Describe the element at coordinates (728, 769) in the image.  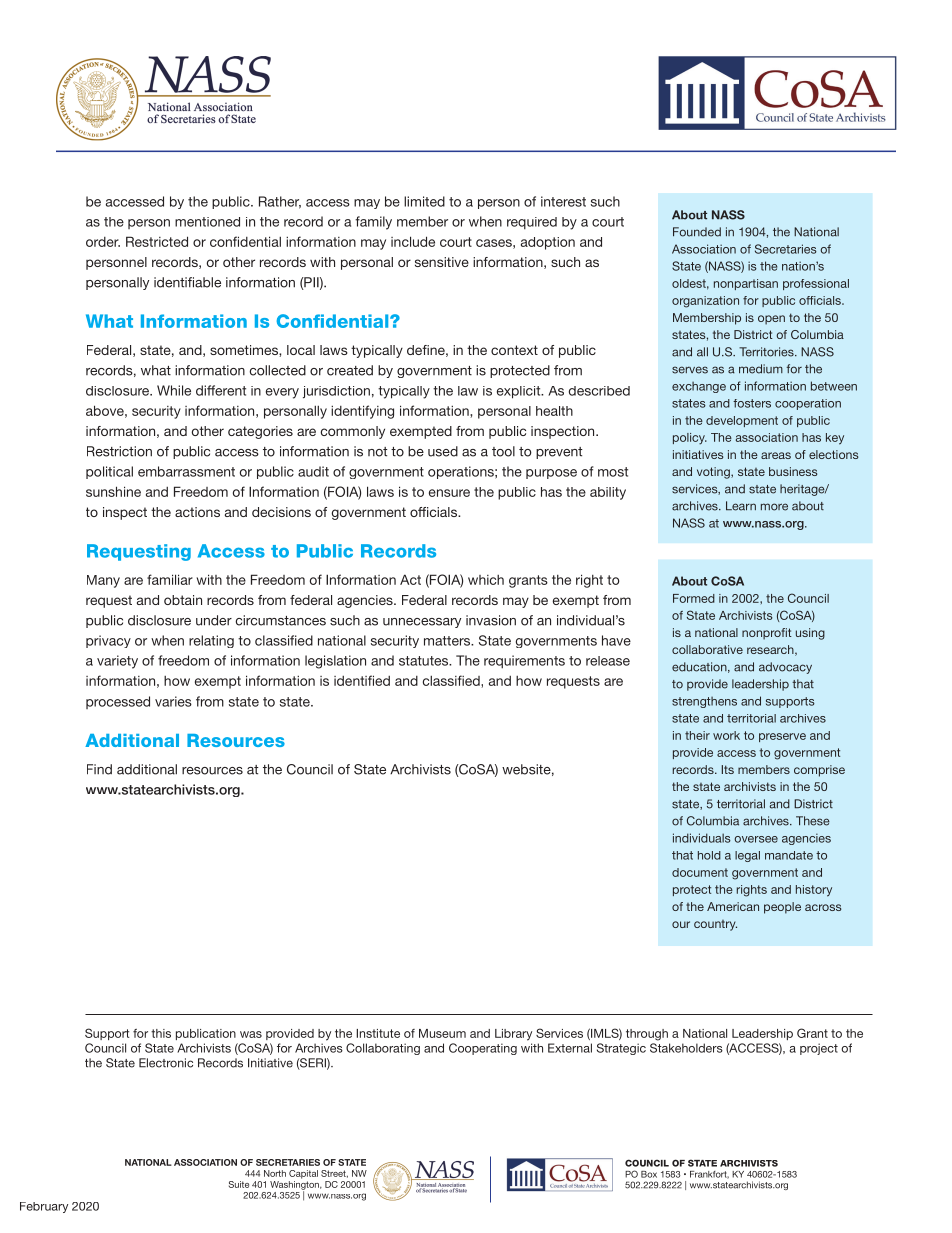
I see `Its` at that location.
